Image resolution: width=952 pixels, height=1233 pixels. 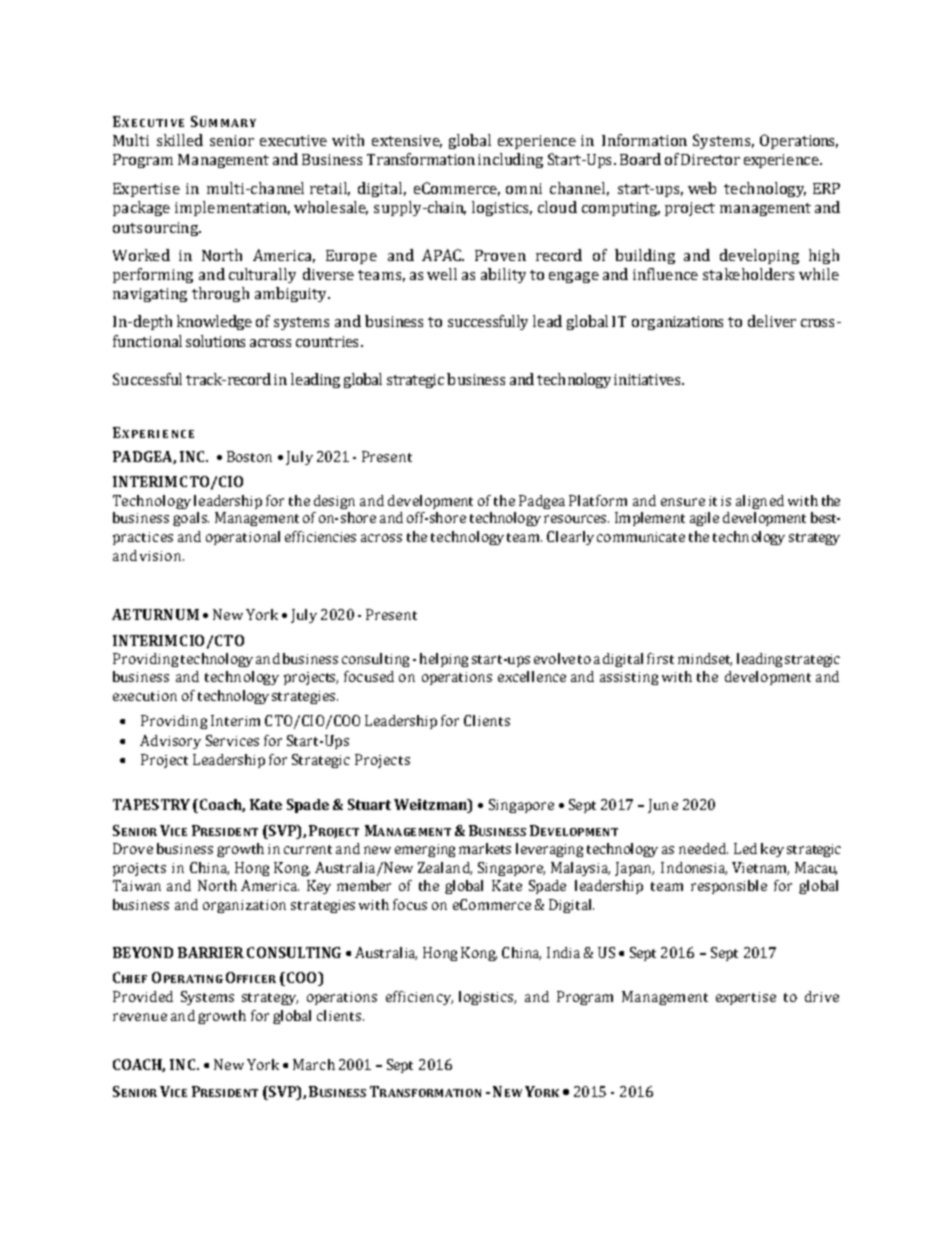 I want to click on helping, so click(x=444, y=660).
